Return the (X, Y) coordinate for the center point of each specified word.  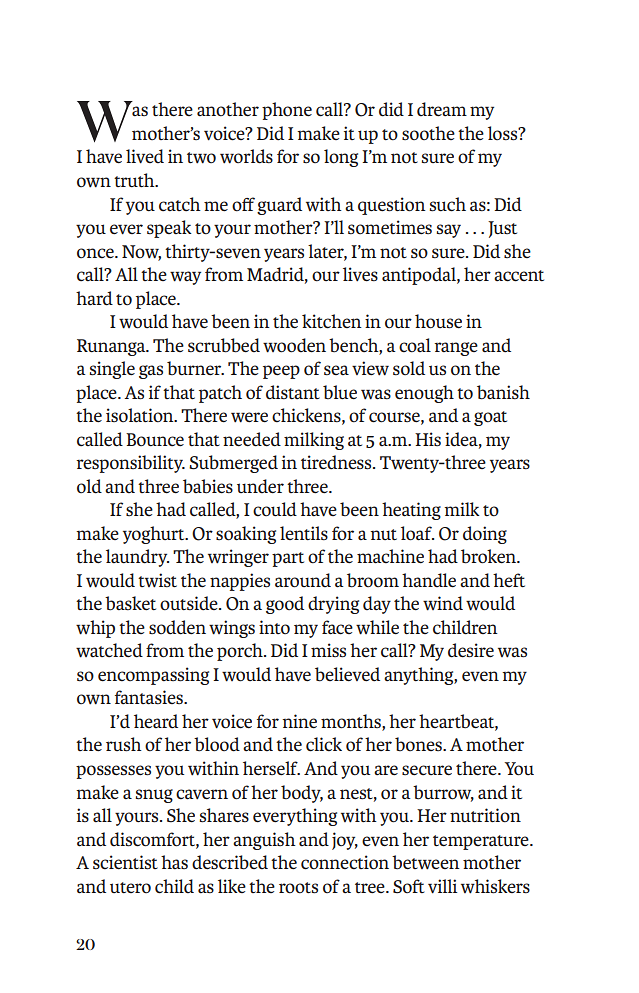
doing (485, 535)
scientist (125, 862)
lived (145, 156)
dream (442, 109)
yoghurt (155, 535)
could (275, 509)
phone (287, 111)
